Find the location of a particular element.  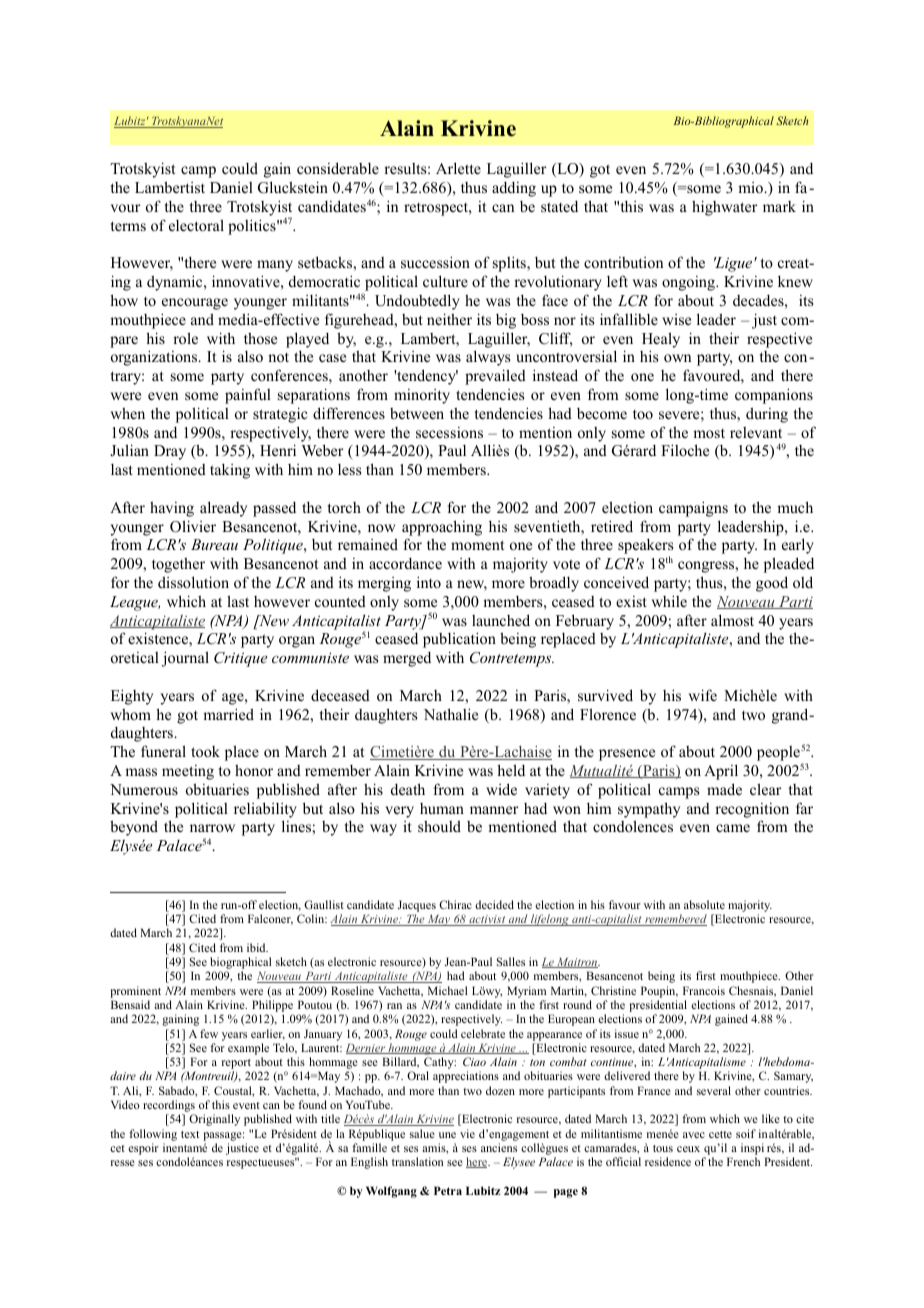

wife is located at coordinates (703, 695).
